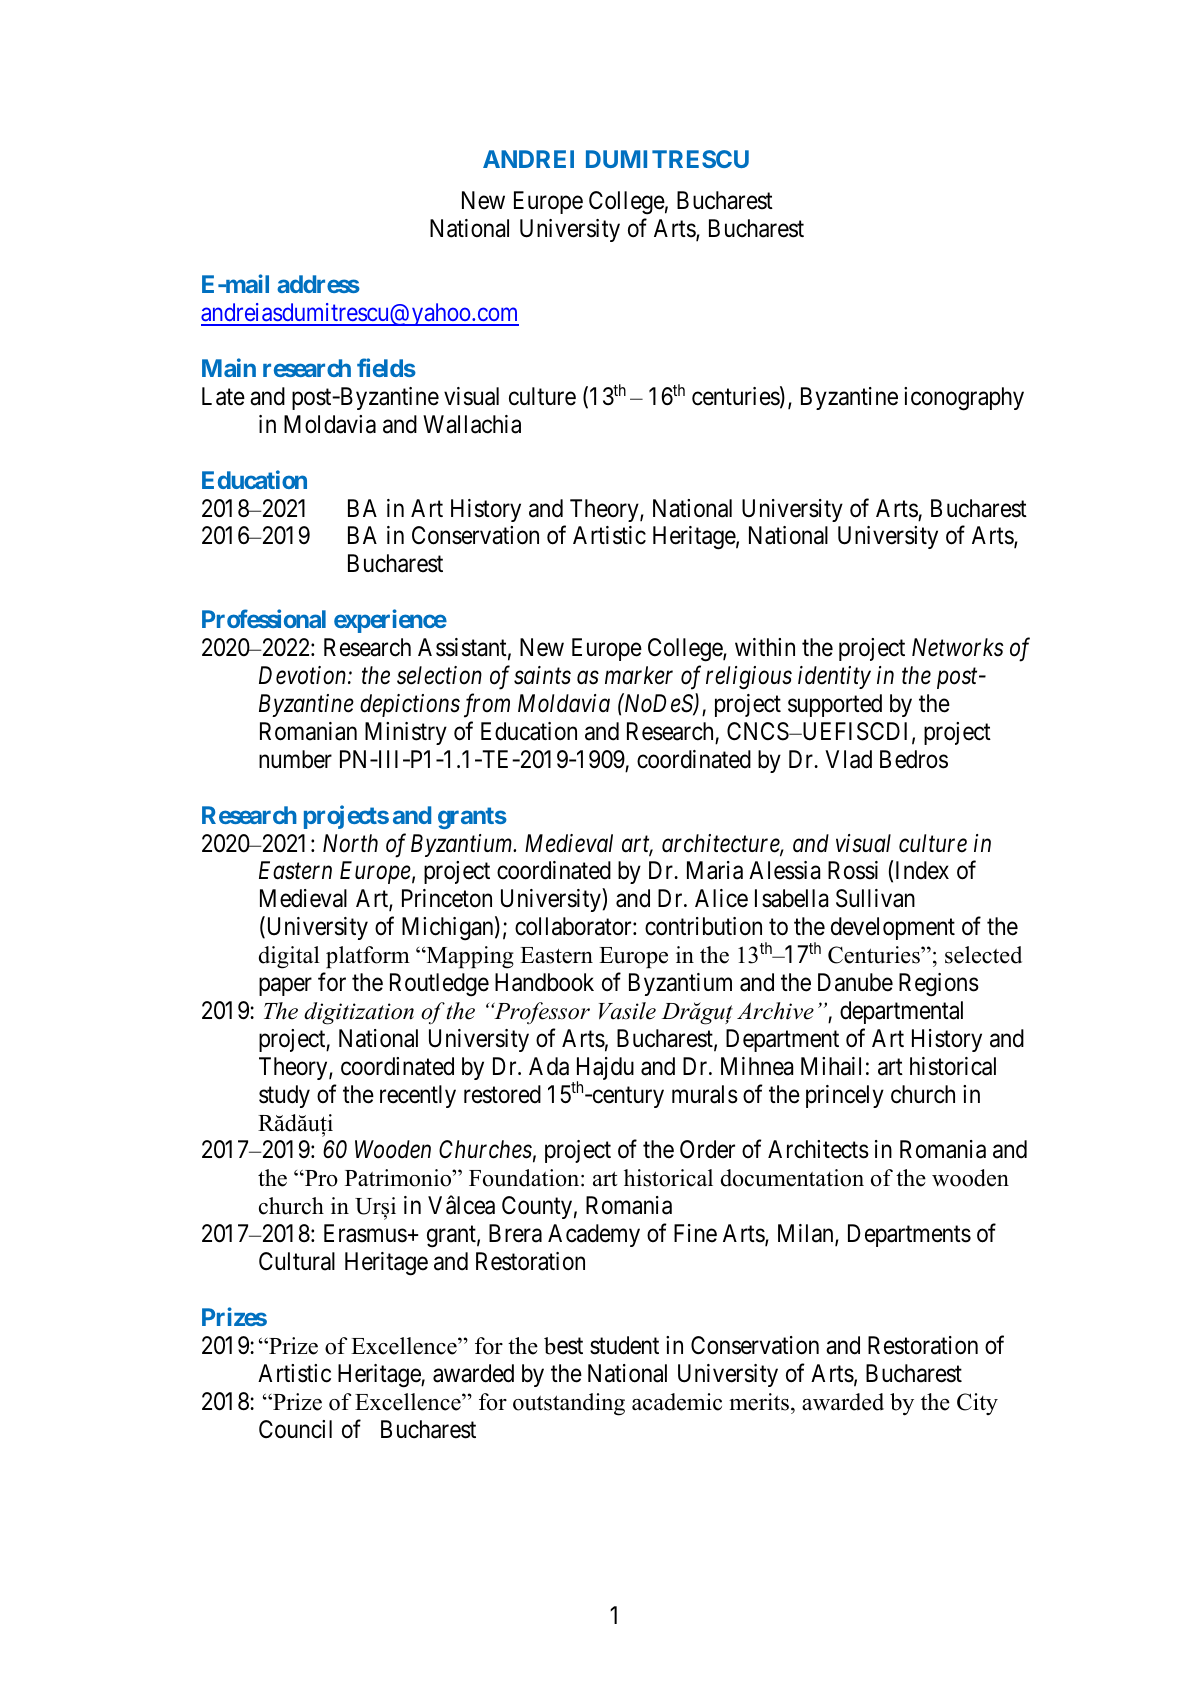 The image size is (1203, 1703). What do you see at coordinates (964, 399) in the screenshot?
I see `iconography` at bounding box center [964, 399].
